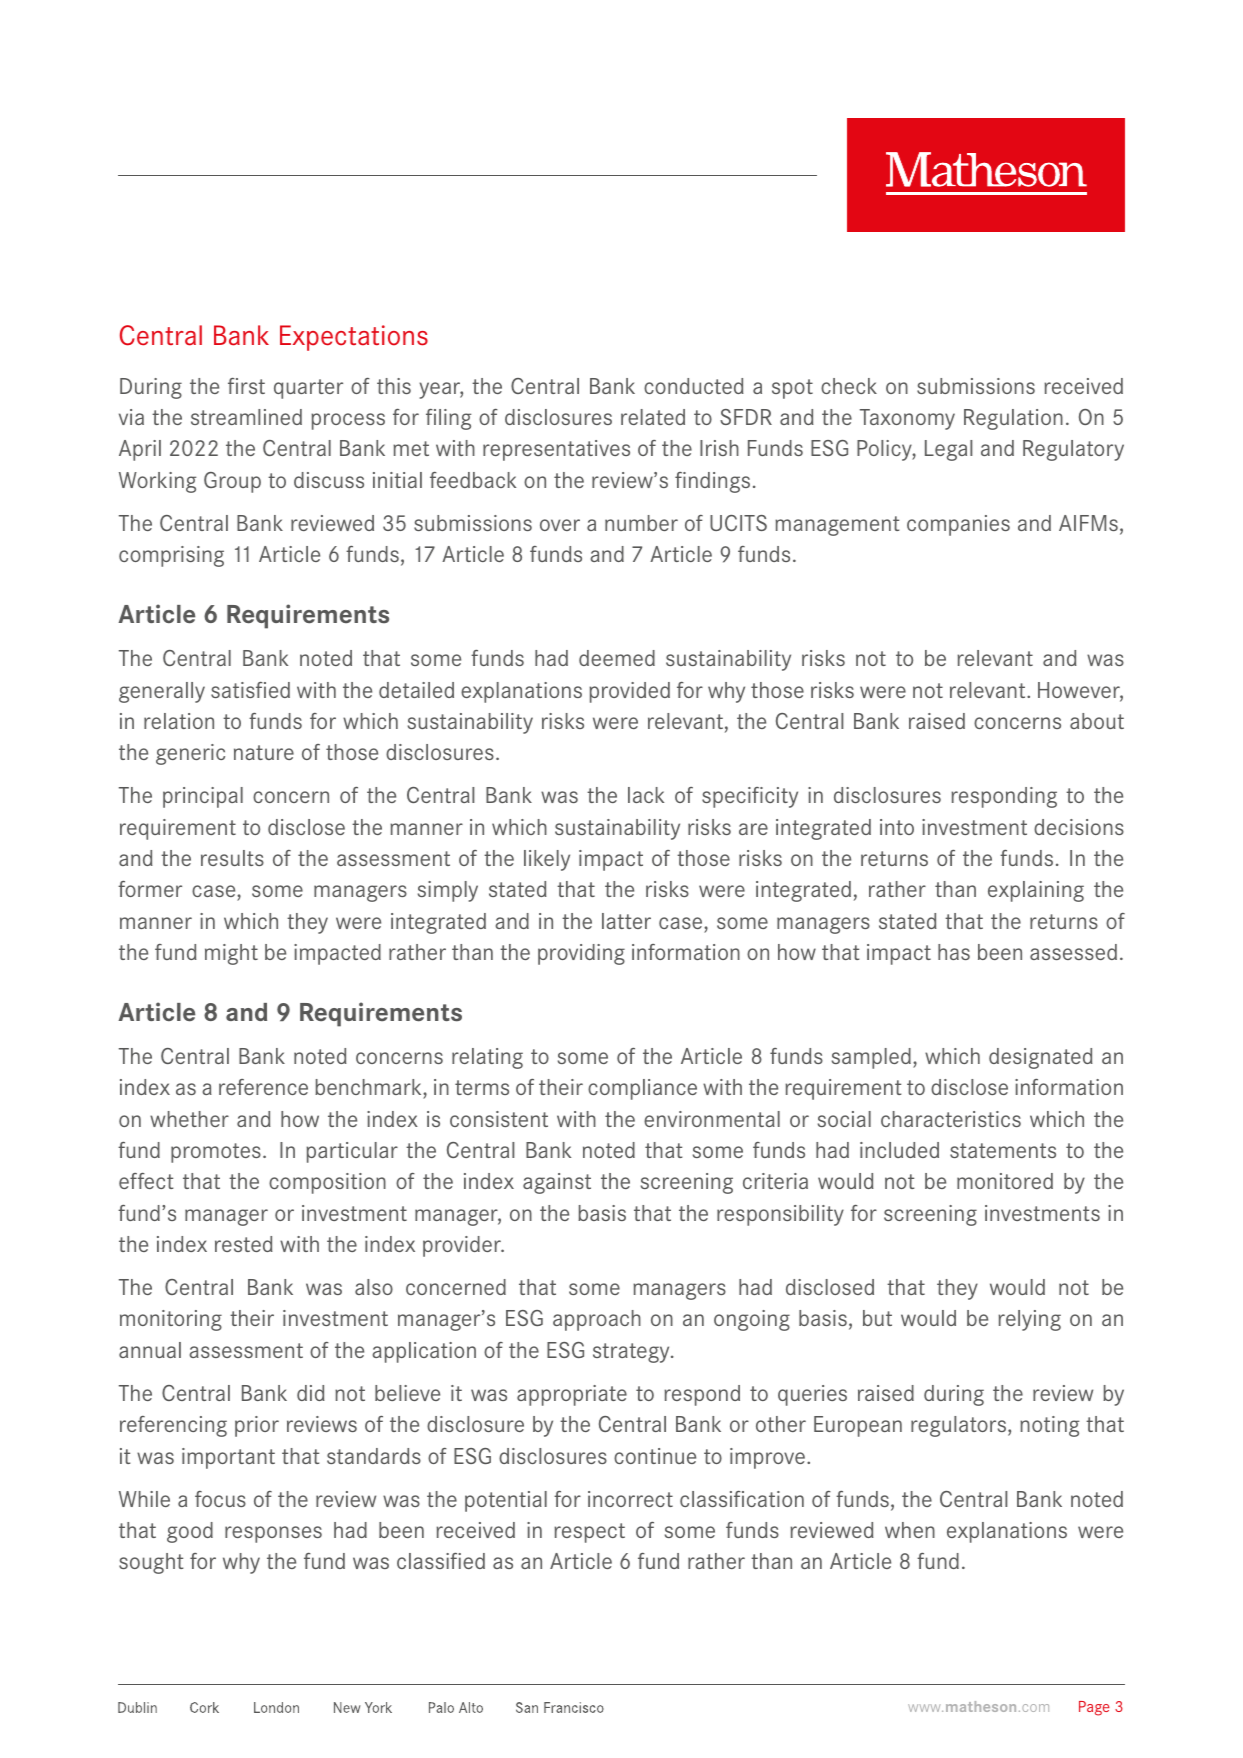 This document has width=1243, height=1758. I want to click on Regulation, so click(1013, 419).
